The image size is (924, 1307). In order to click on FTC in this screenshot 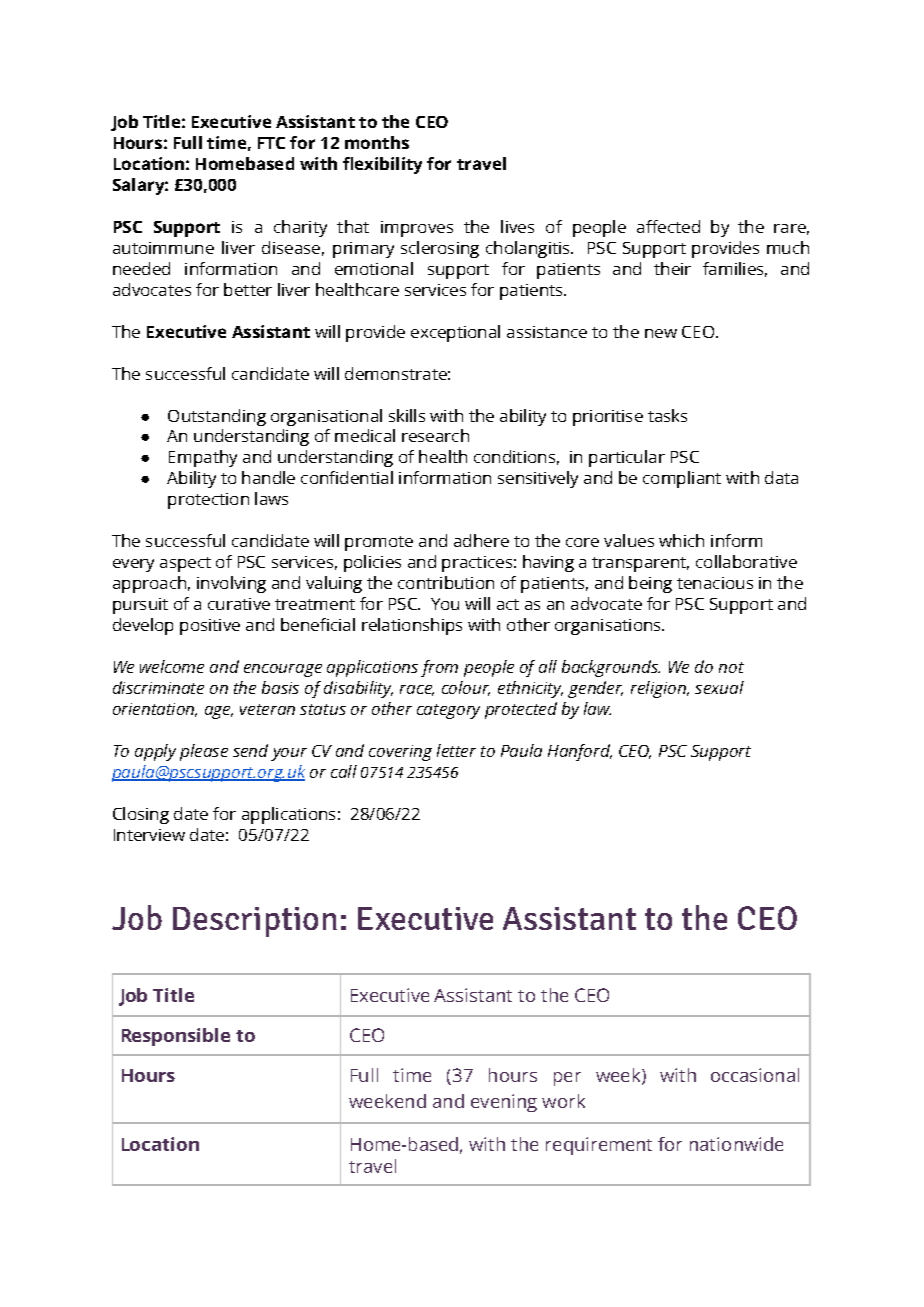, I will do `click(271, 143)`.
